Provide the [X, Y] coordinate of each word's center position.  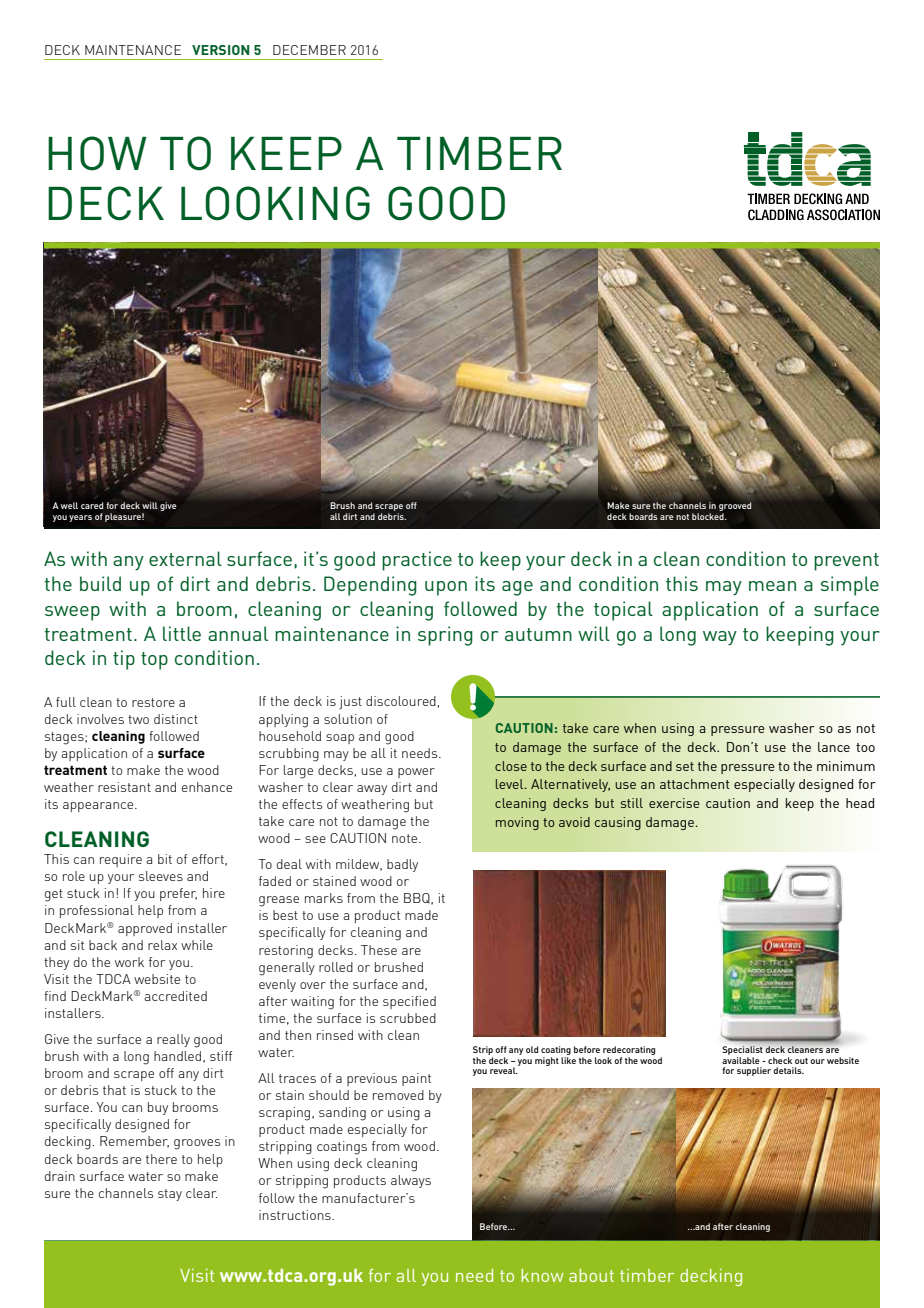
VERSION [220, 50]
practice [417, 561]
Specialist [743, 1050]
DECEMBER [309, 50]
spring [445, 636]
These [379, 950]
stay [170, 1195]
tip [124, 660]
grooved [735, 506]
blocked [709, 516]
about [591, 1275]
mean [772, 586]
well [69, 505]
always [411, 1181]
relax [162, 945]
